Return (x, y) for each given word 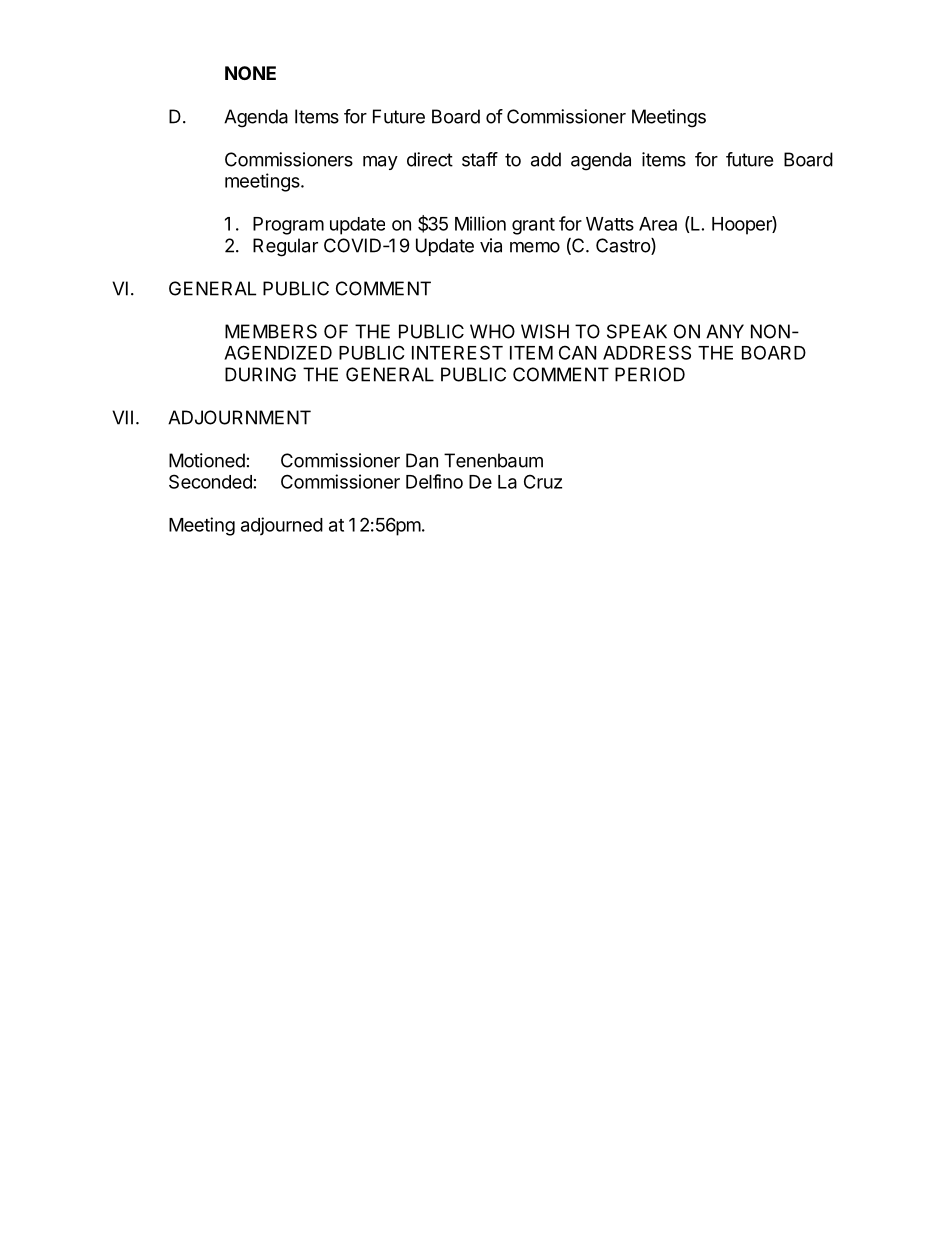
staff (480, 159)
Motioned (207, 460)
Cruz (543, 481)
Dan (422, 460)
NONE (250, 73)
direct (430, 159)
